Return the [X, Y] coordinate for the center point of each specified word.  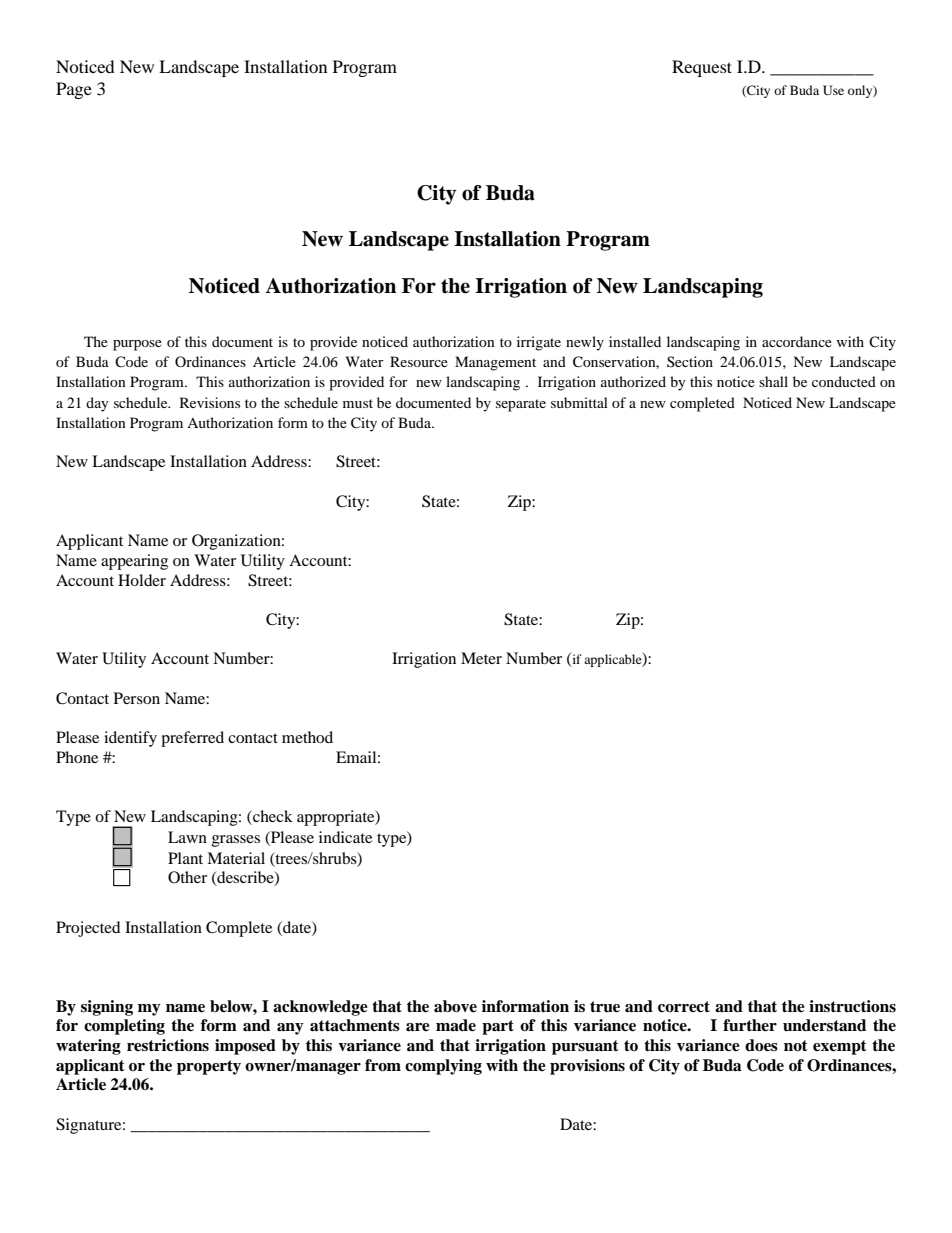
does [761, 1045]
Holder [142, 580]
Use [833, 90]
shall [773, 381]
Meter [481, 658]
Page [74, 90]
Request [702, 68]
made [456, 1025]
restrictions [168, 1045]
